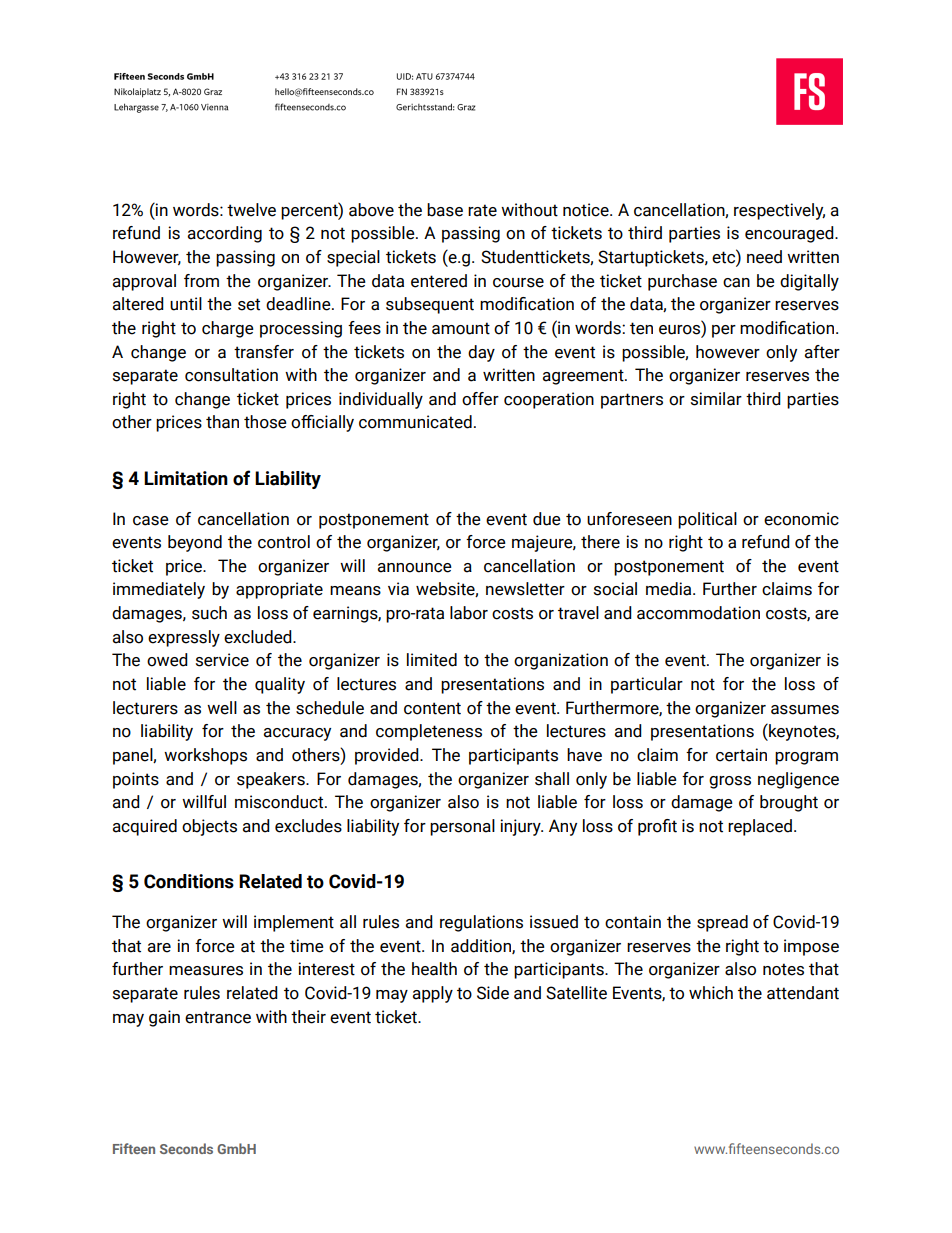  I want to click on than, so click(222, 422).
